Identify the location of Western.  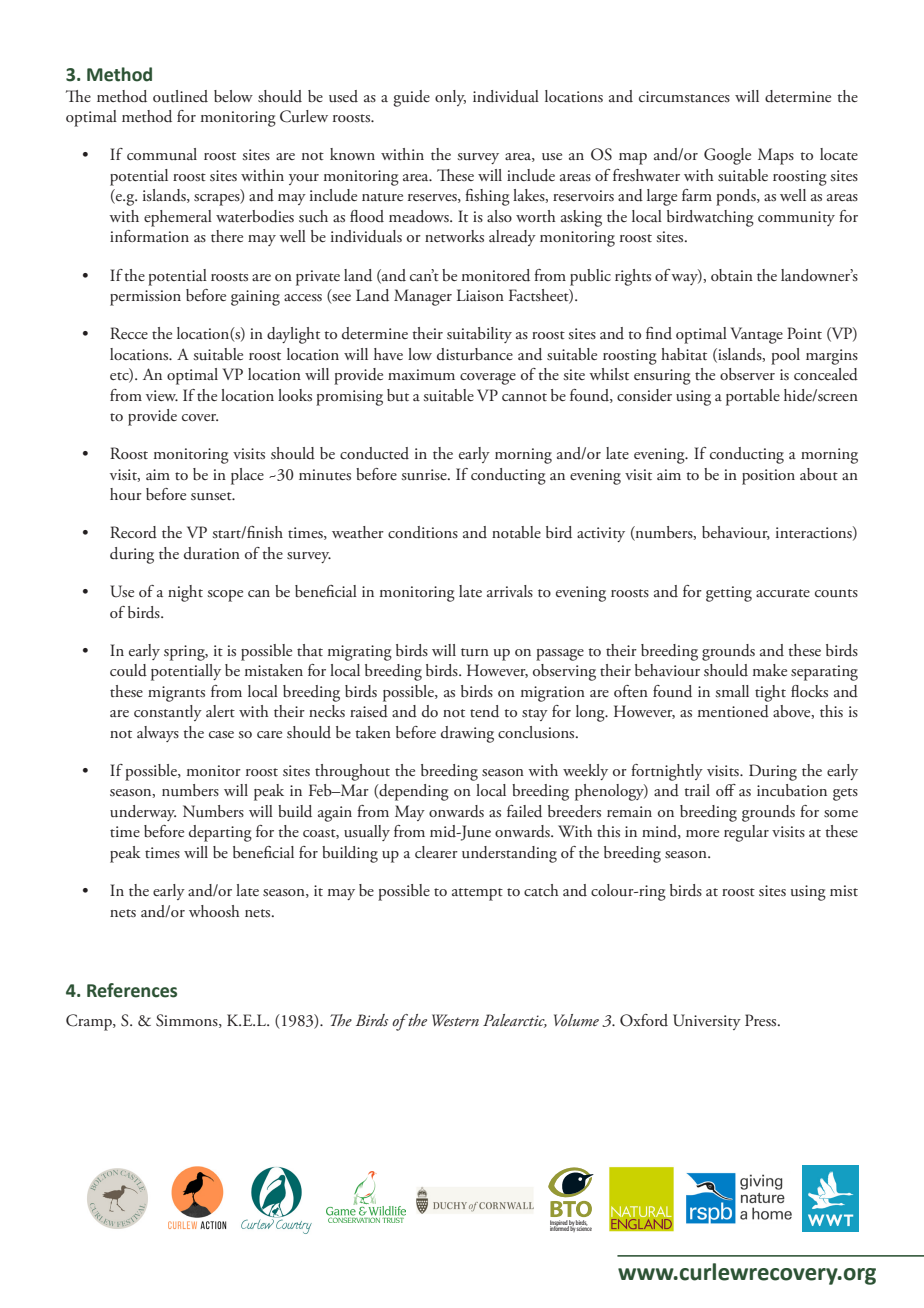
(455, 1020).
